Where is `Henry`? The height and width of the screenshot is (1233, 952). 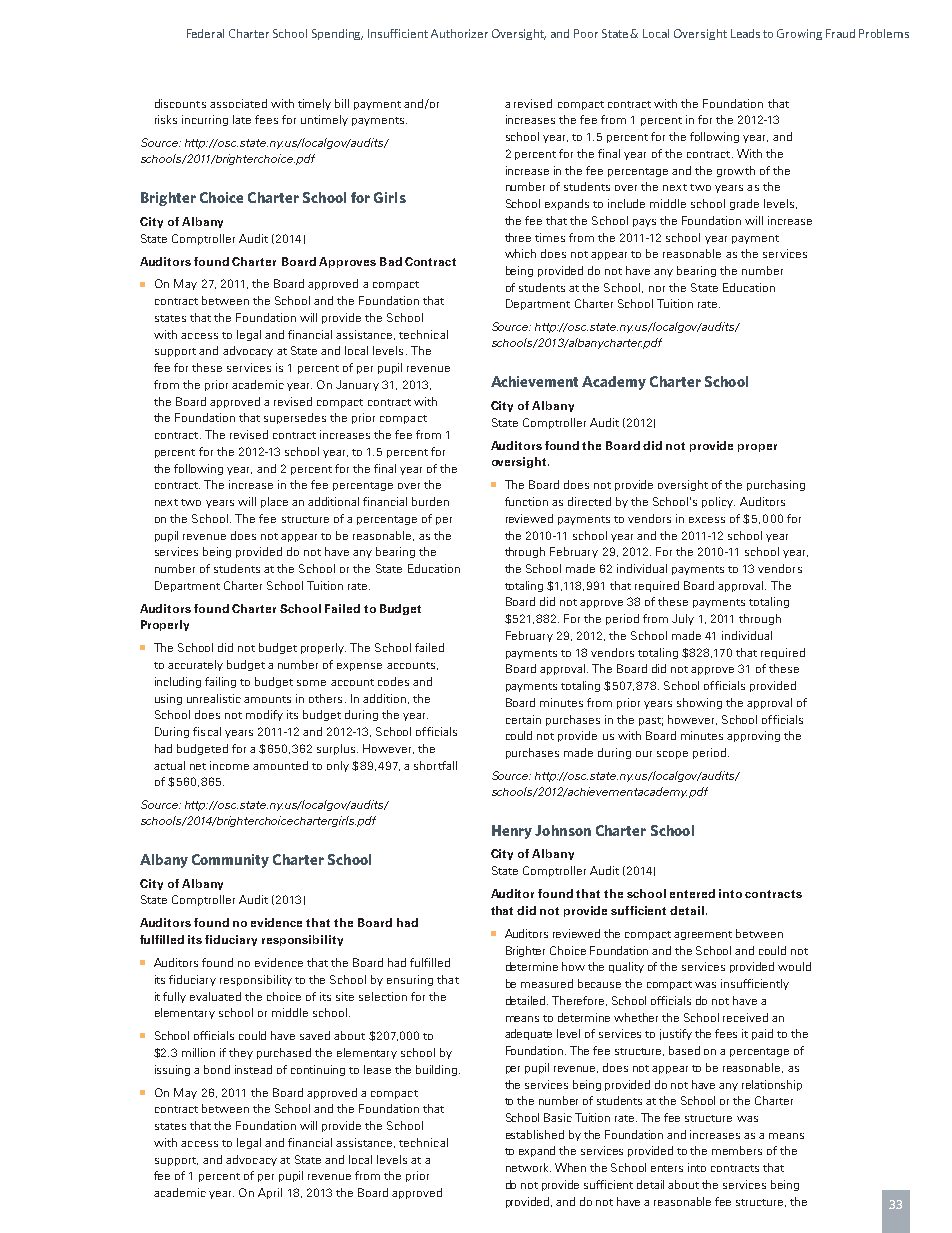
Henry is located at coordinates (512, 832).
